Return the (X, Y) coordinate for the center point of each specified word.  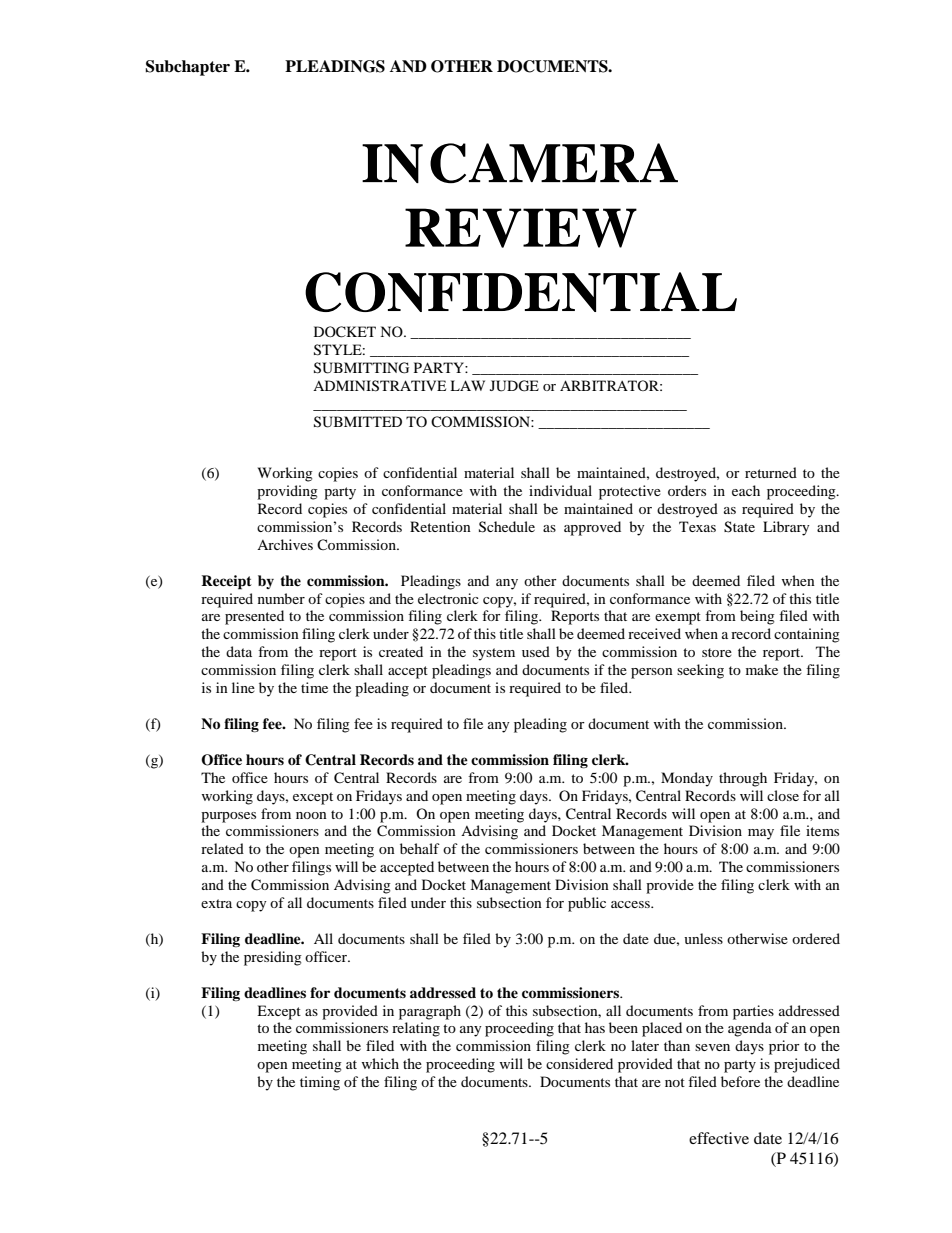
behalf (420, 848)
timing (320, 1083)
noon (311, 815)
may (761, 834)
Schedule (507, 527)
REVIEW (521, 228)
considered (579, 1063)
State (739, 527)
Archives (285, 544)
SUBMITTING (361, 368)
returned (771, 472)
